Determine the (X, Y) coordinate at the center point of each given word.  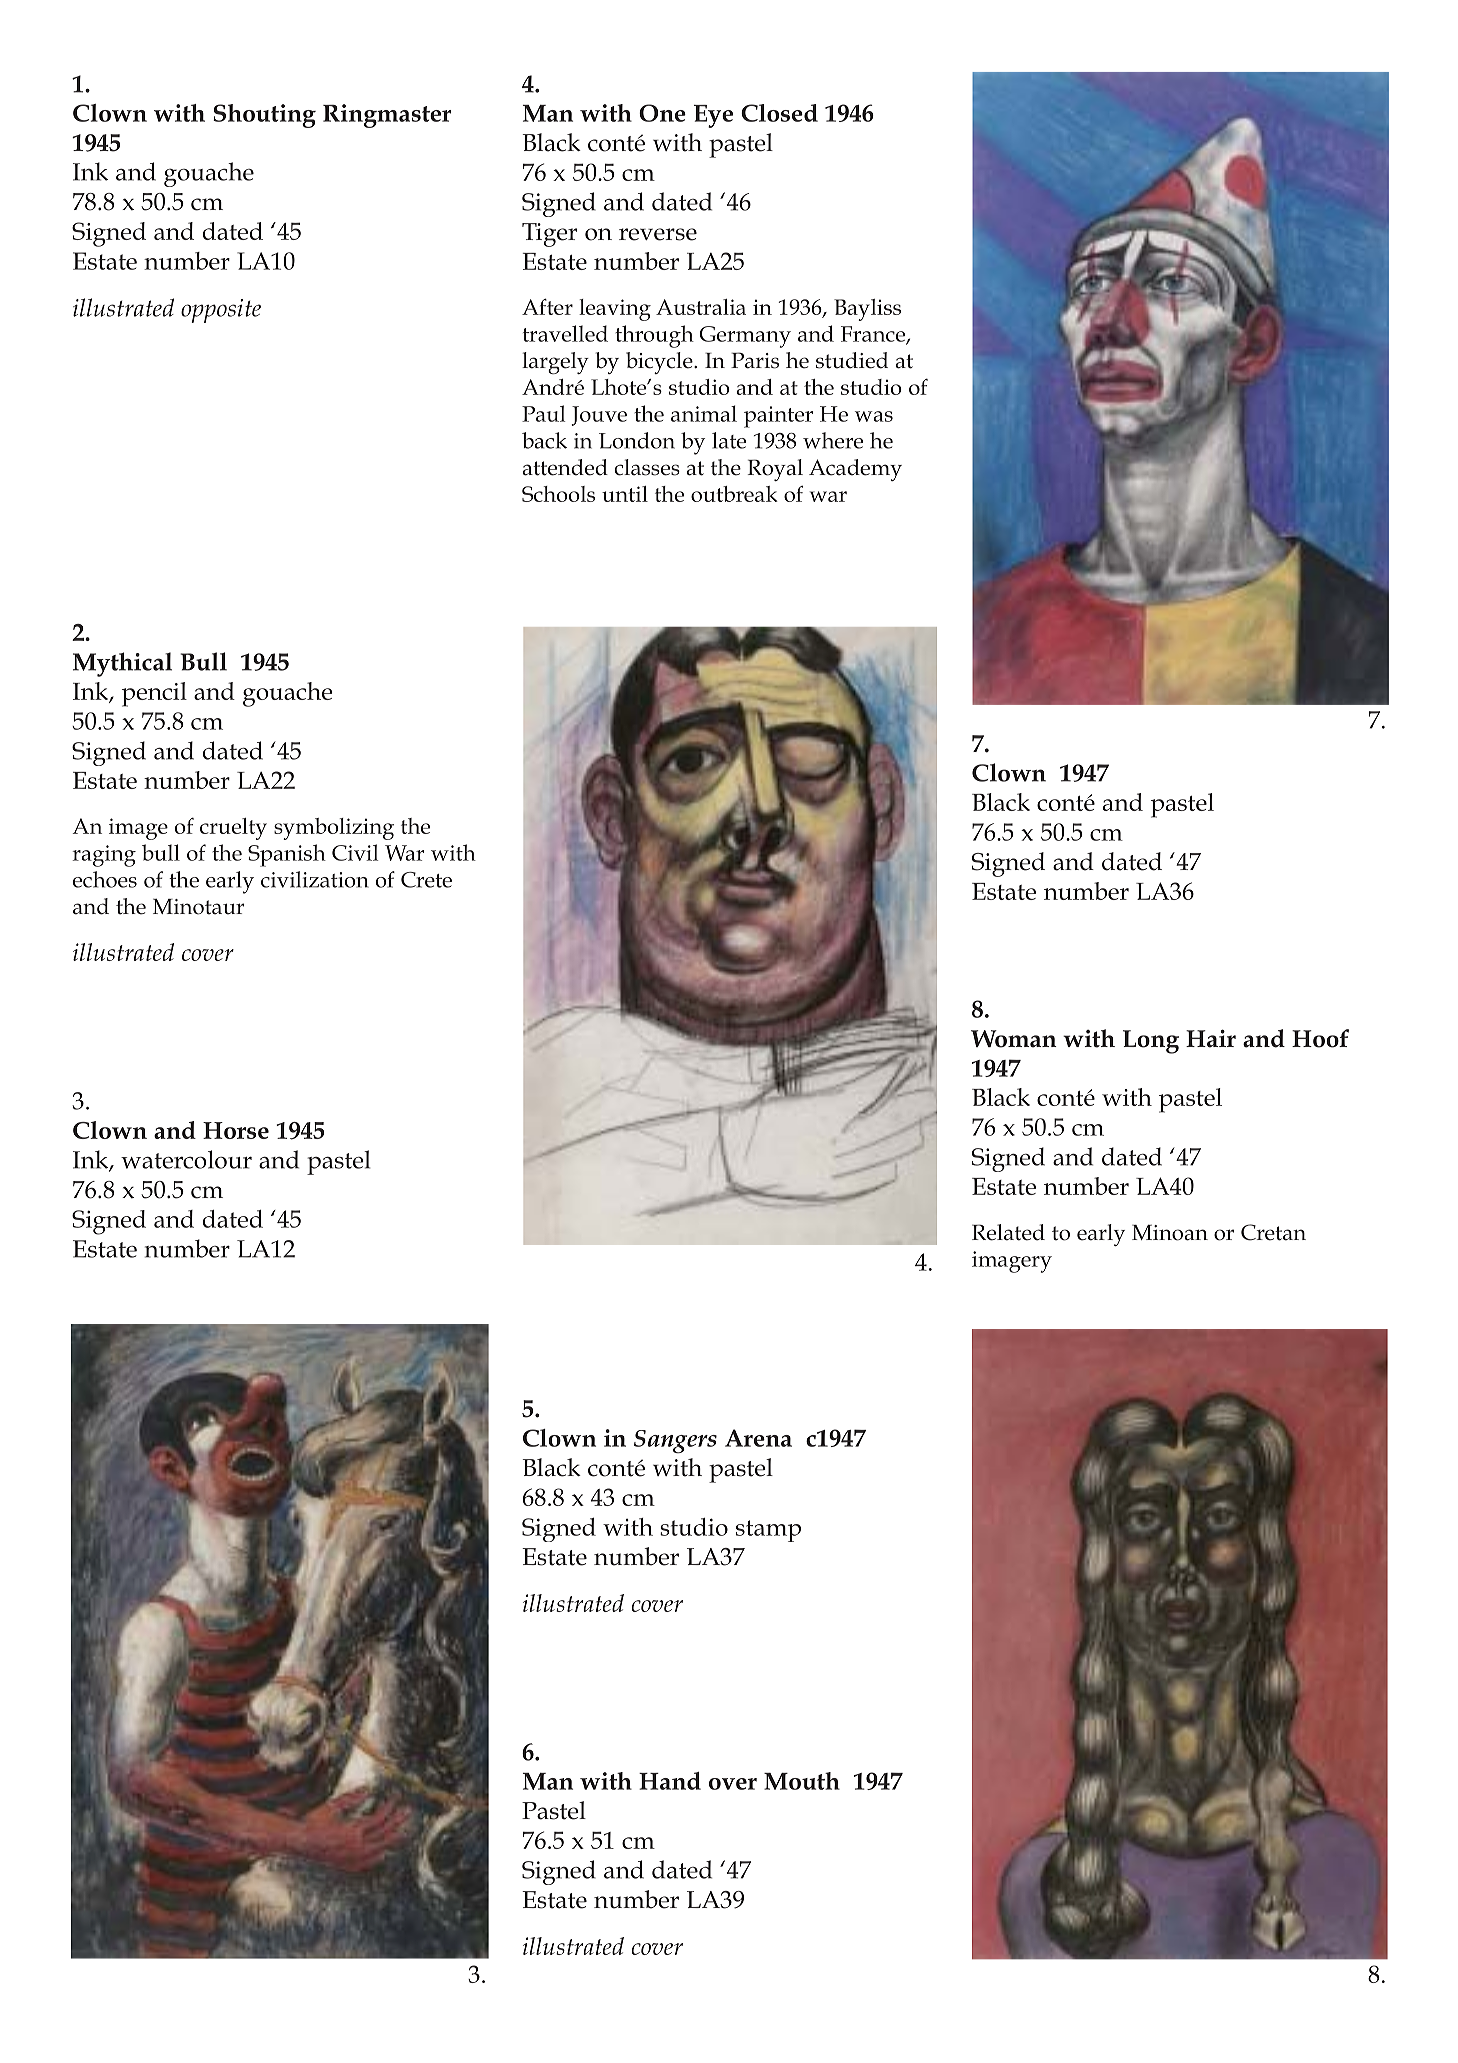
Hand (670, 1781)
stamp (768, 1531)
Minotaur (199, 907)
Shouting (264, 116)
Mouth (802, 1781)
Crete (426, 880)
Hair (1211, 1038)
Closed (779, 113)
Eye (713, 116)
